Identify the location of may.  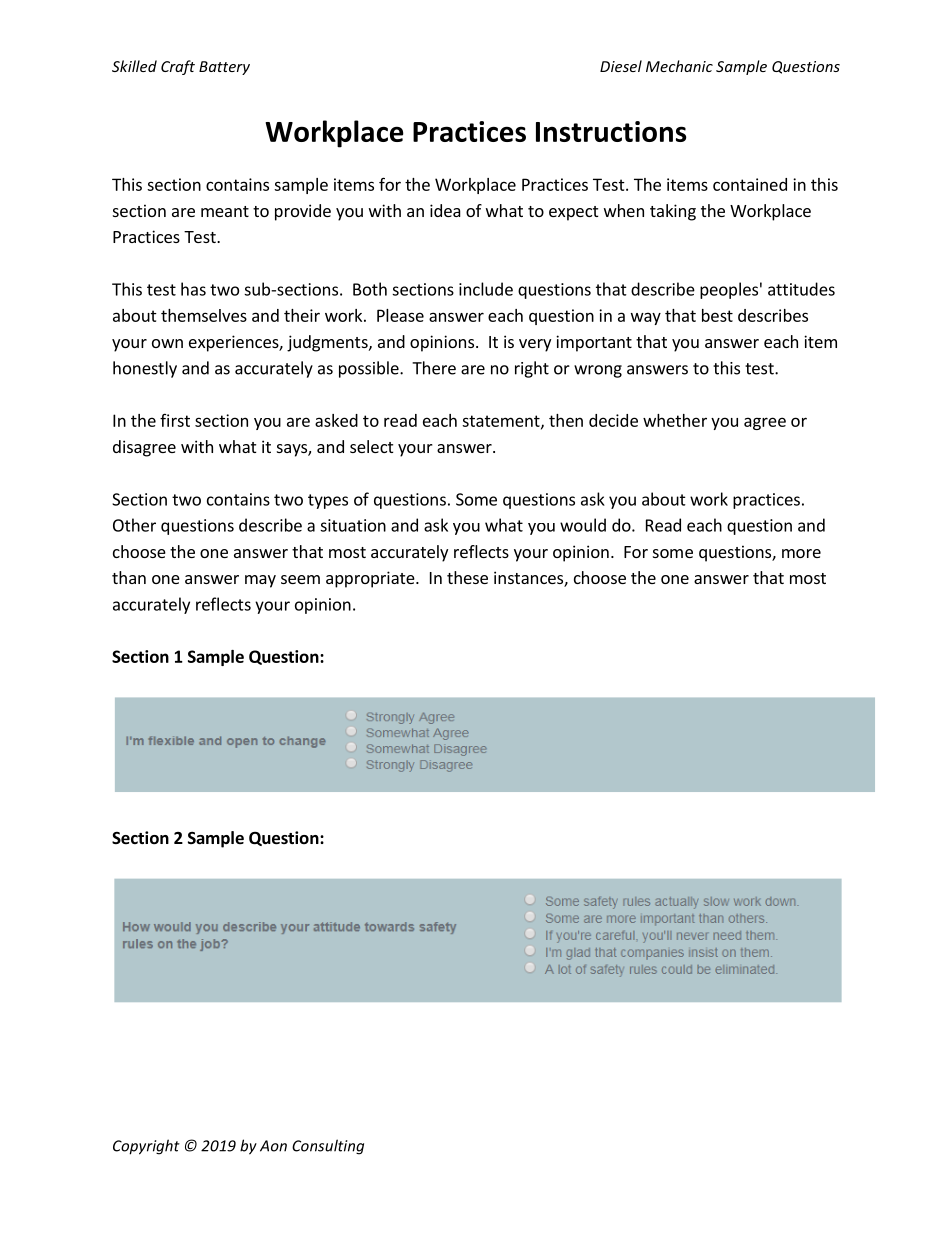
(260, 581).
